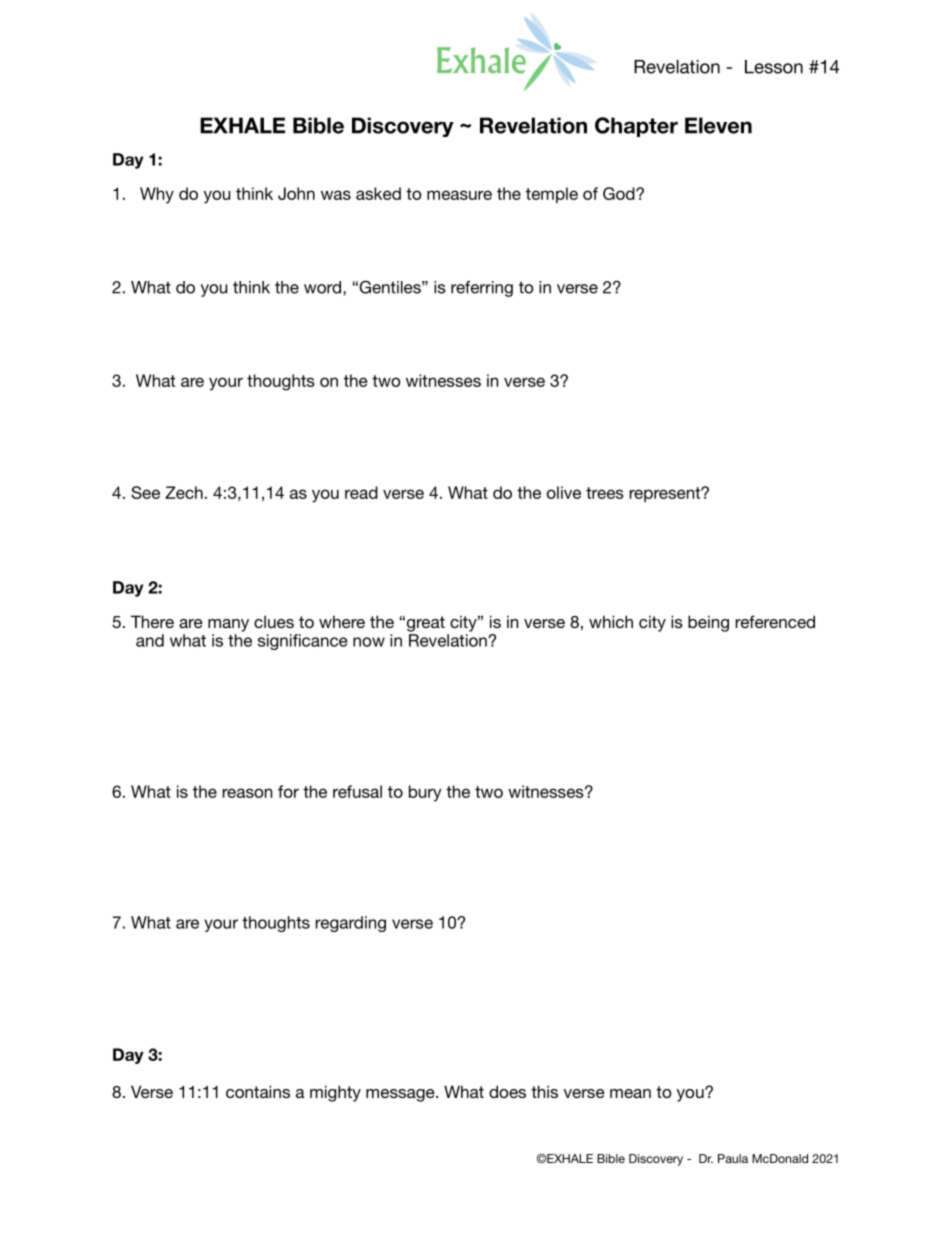 The width and height of the document is (952, 1233). Describe the element at coordinates (322, 287) in the document. I see `word` at that location.
